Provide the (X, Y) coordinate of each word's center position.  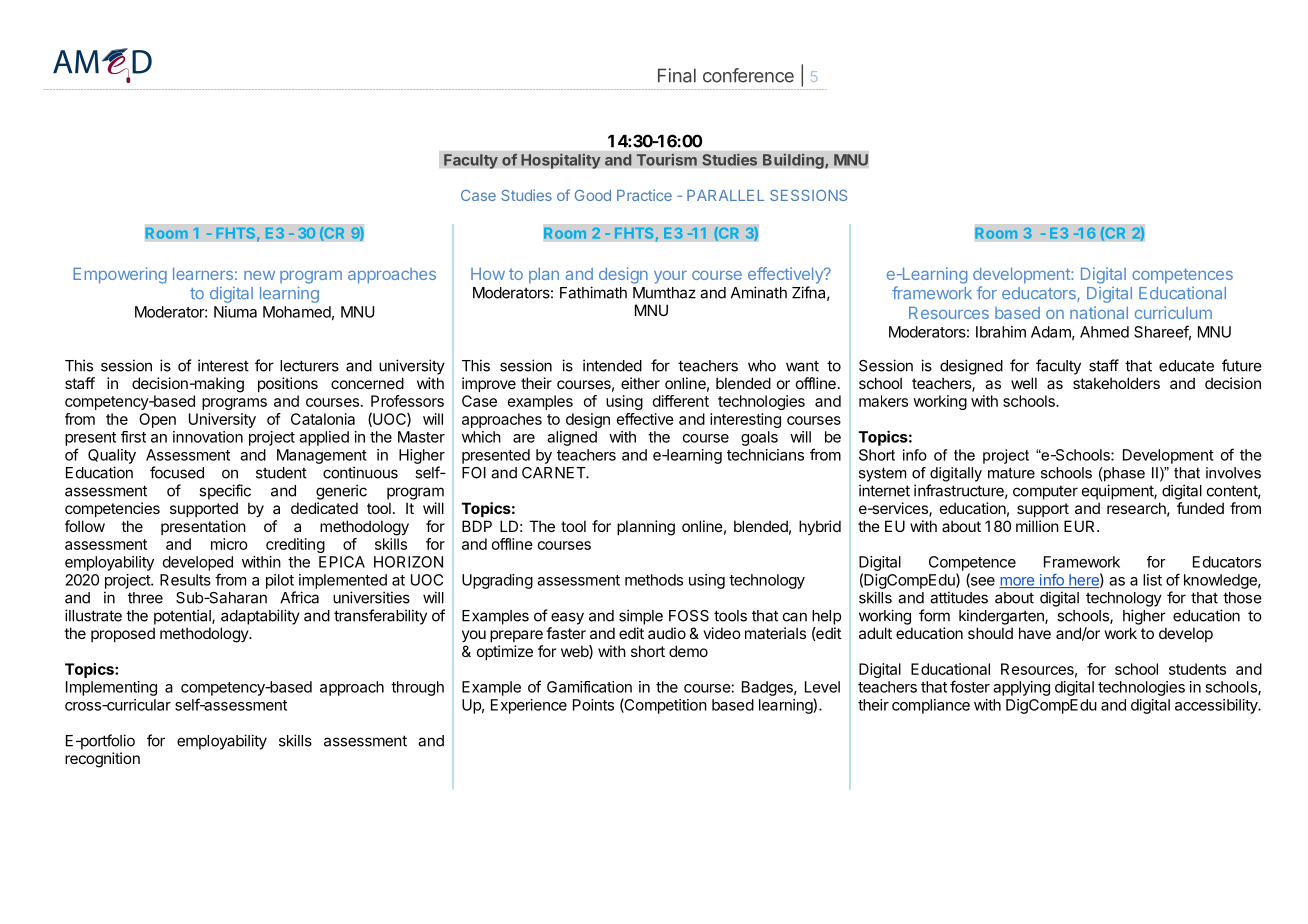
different (681, 401)
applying (1021, 688)
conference (748, 75)
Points (593, 705)
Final (677, 75)
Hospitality (561, 161)
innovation (208, 437)
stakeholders (1116, 383)
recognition (102, 760)
